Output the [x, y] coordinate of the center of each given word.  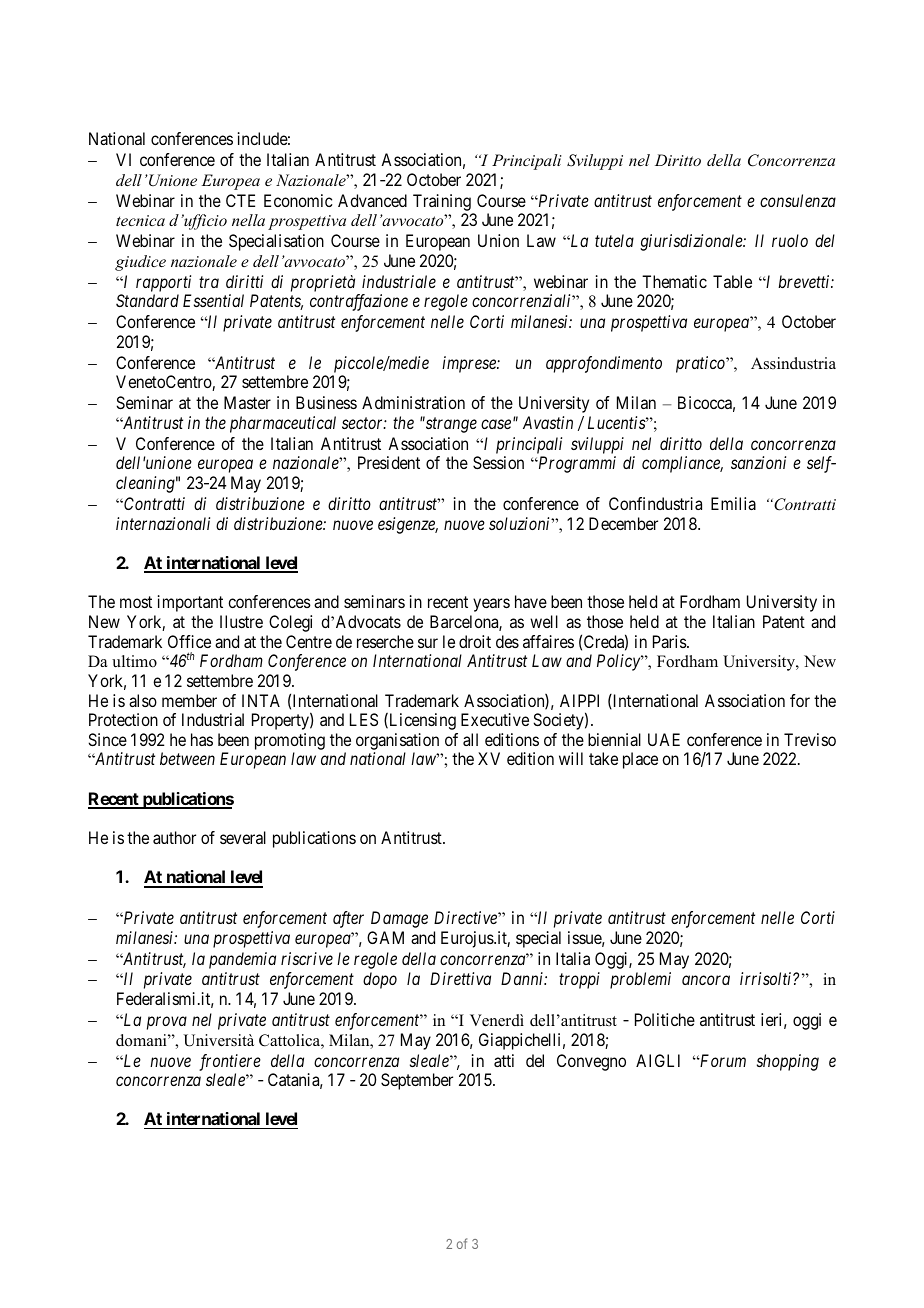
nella [248, 220]
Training [442, 202]
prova [167, 1023]
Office [189, 641]
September [417, 1081]
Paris [670, 641]
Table [732, 281]
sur [428, 643]
